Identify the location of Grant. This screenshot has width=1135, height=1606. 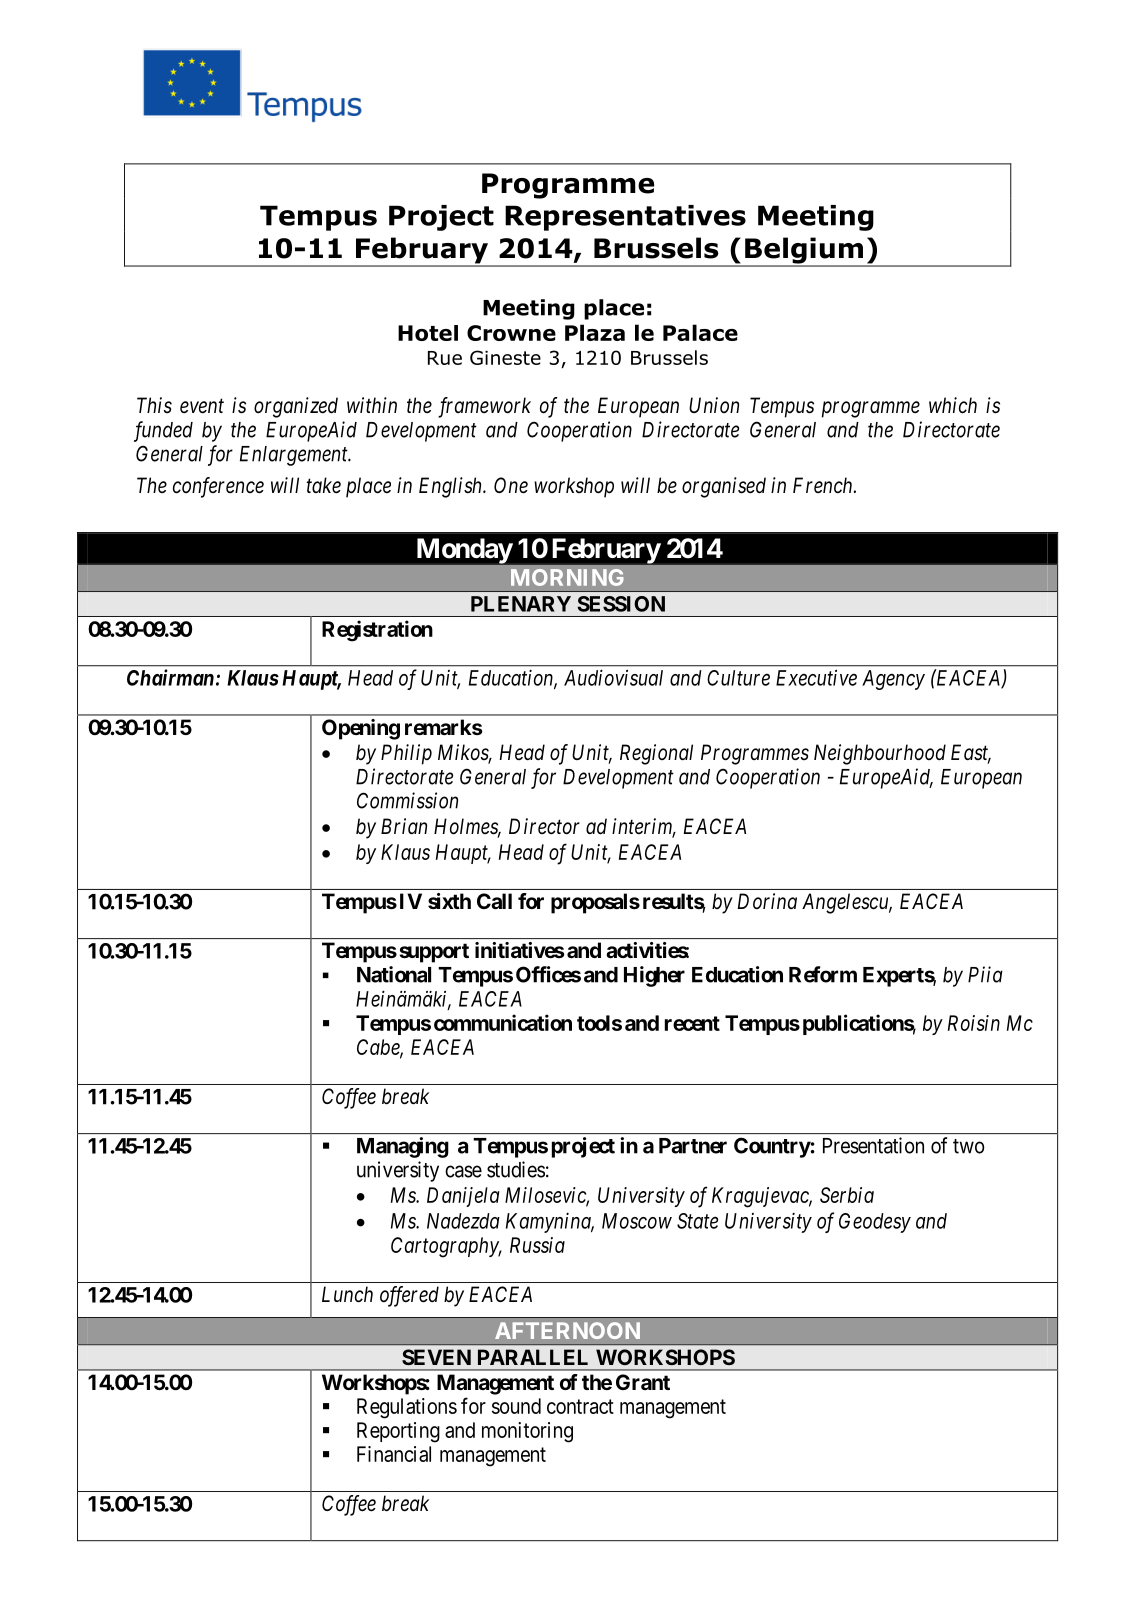
(643, 1382).
